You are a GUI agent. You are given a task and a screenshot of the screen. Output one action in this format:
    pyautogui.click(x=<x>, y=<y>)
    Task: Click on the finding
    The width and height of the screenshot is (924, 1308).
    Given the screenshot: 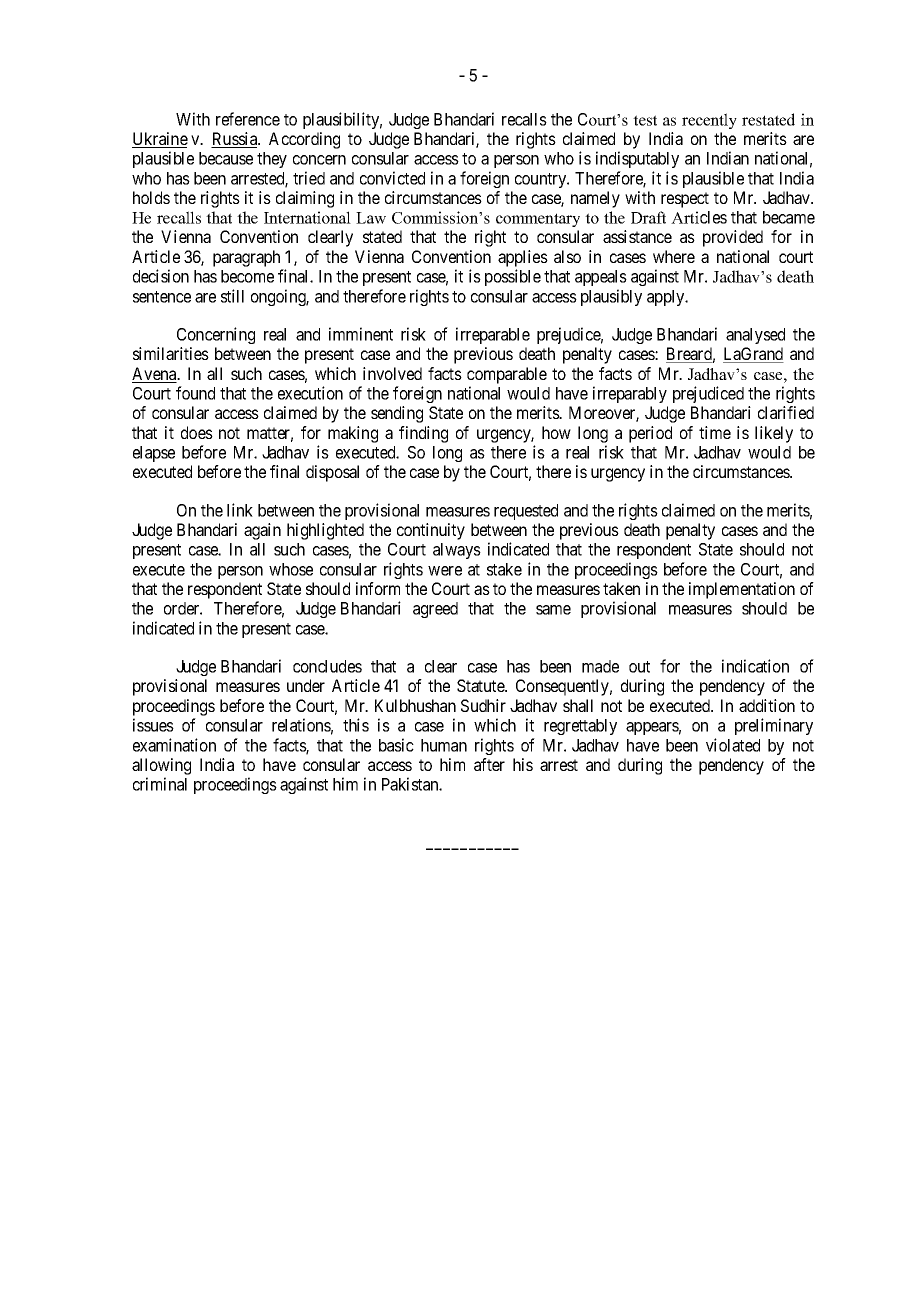 What is the action you would take?
    pyautogui.click(x=423, y=434)
